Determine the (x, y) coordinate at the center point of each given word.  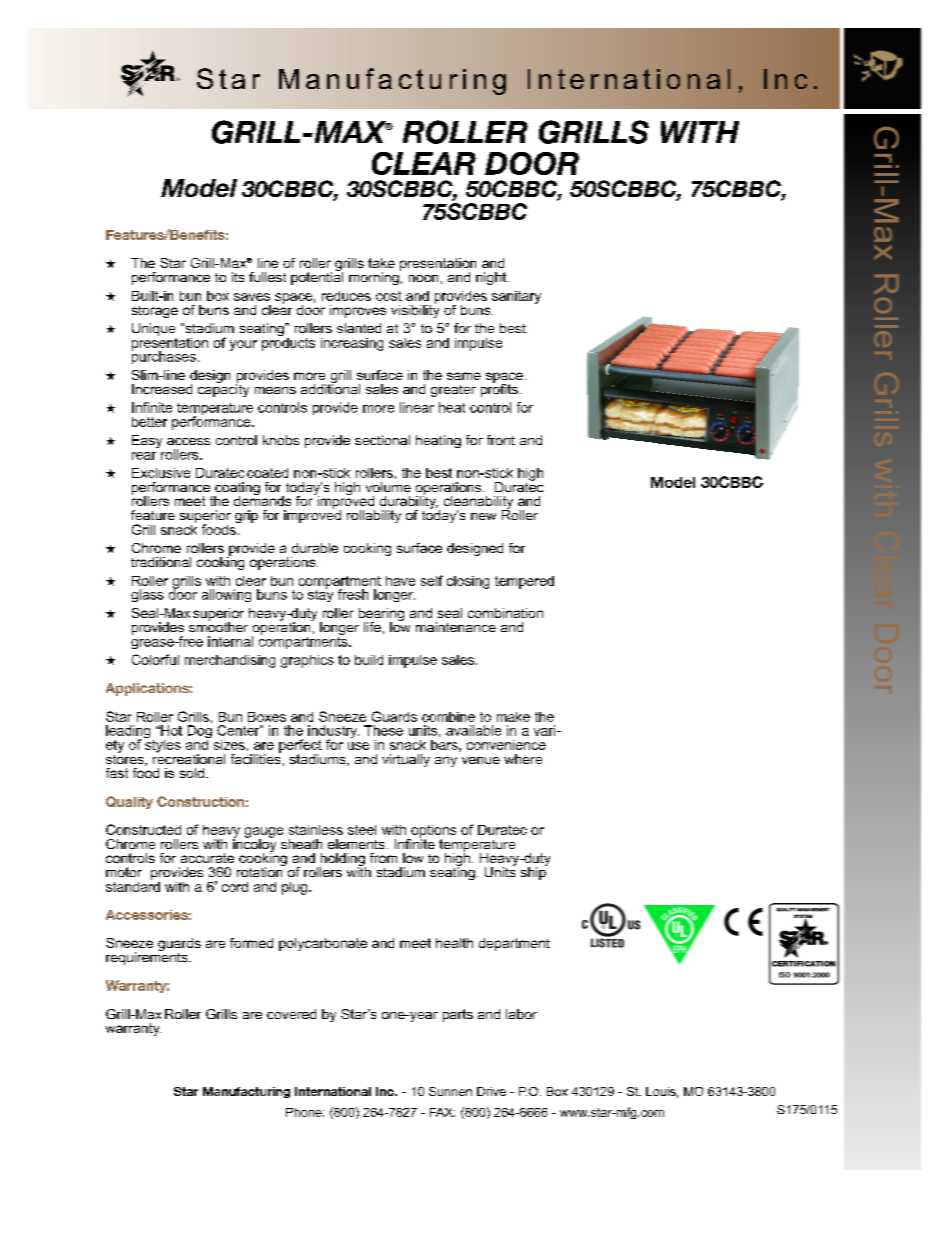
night (492, 278)
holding (343, 861)
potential (317, 277)
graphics (307, 661)
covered (291, 1014)
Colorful (155, 659)
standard (133, 885)
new (483, 516)
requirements (148, 957)
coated (267, 473)
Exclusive (161, 473)
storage (155, 312)
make (513, 717)
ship (534, 872)
